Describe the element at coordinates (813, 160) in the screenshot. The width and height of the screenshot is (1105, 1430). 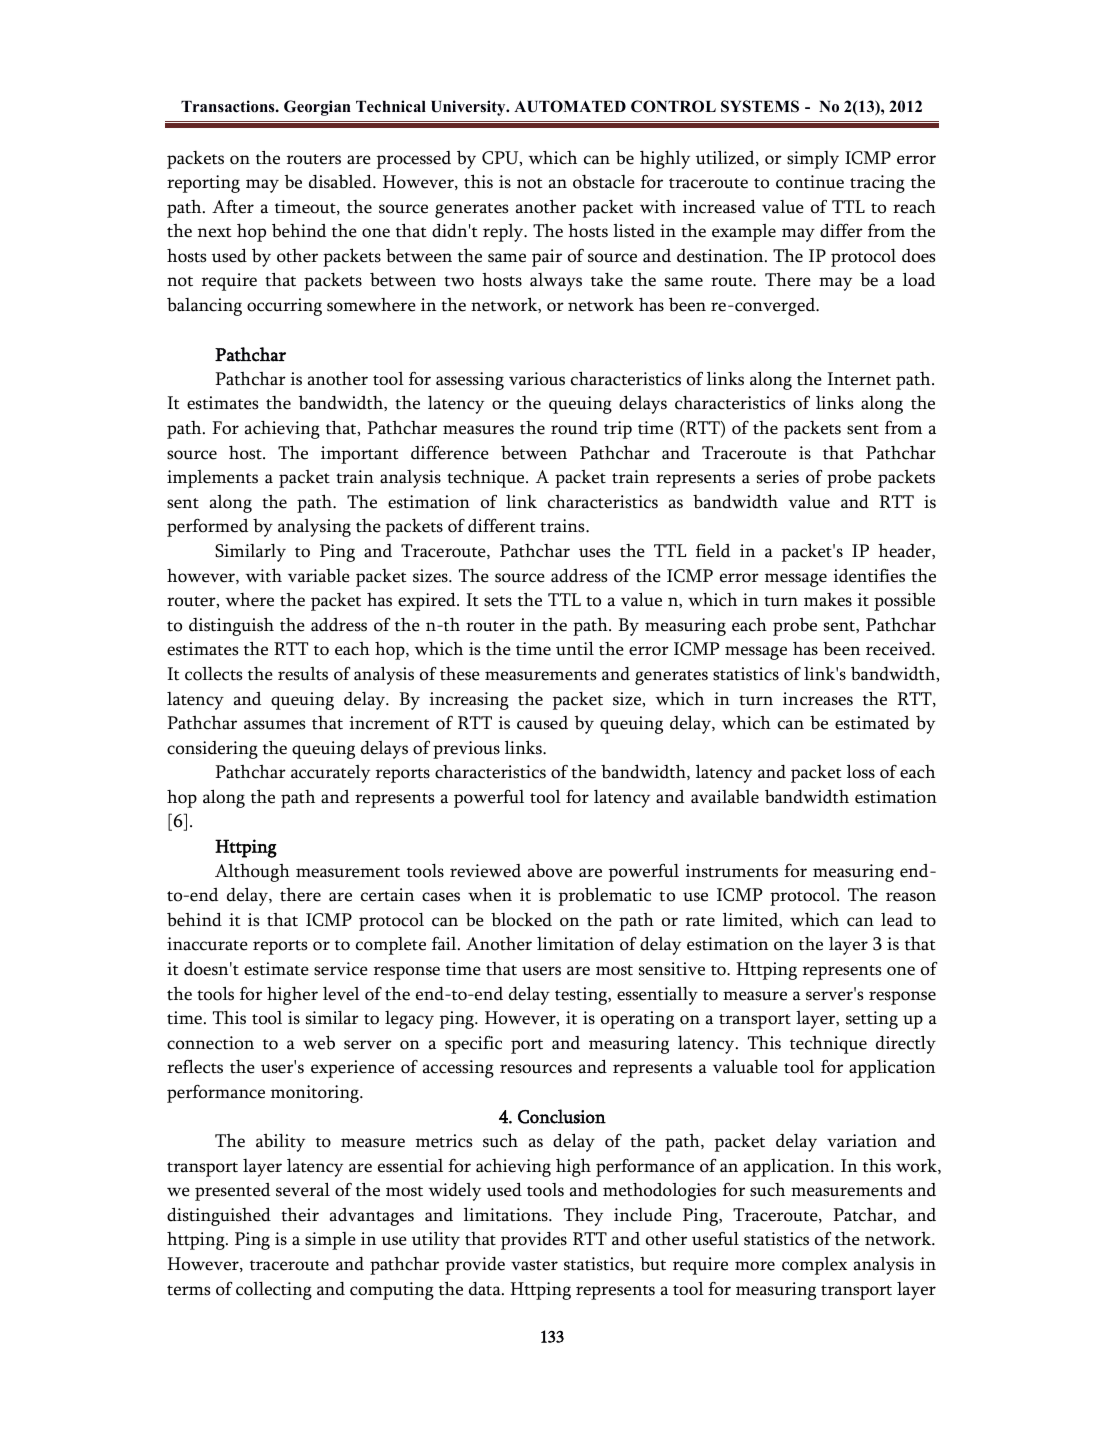
I see `simply` at that location.
